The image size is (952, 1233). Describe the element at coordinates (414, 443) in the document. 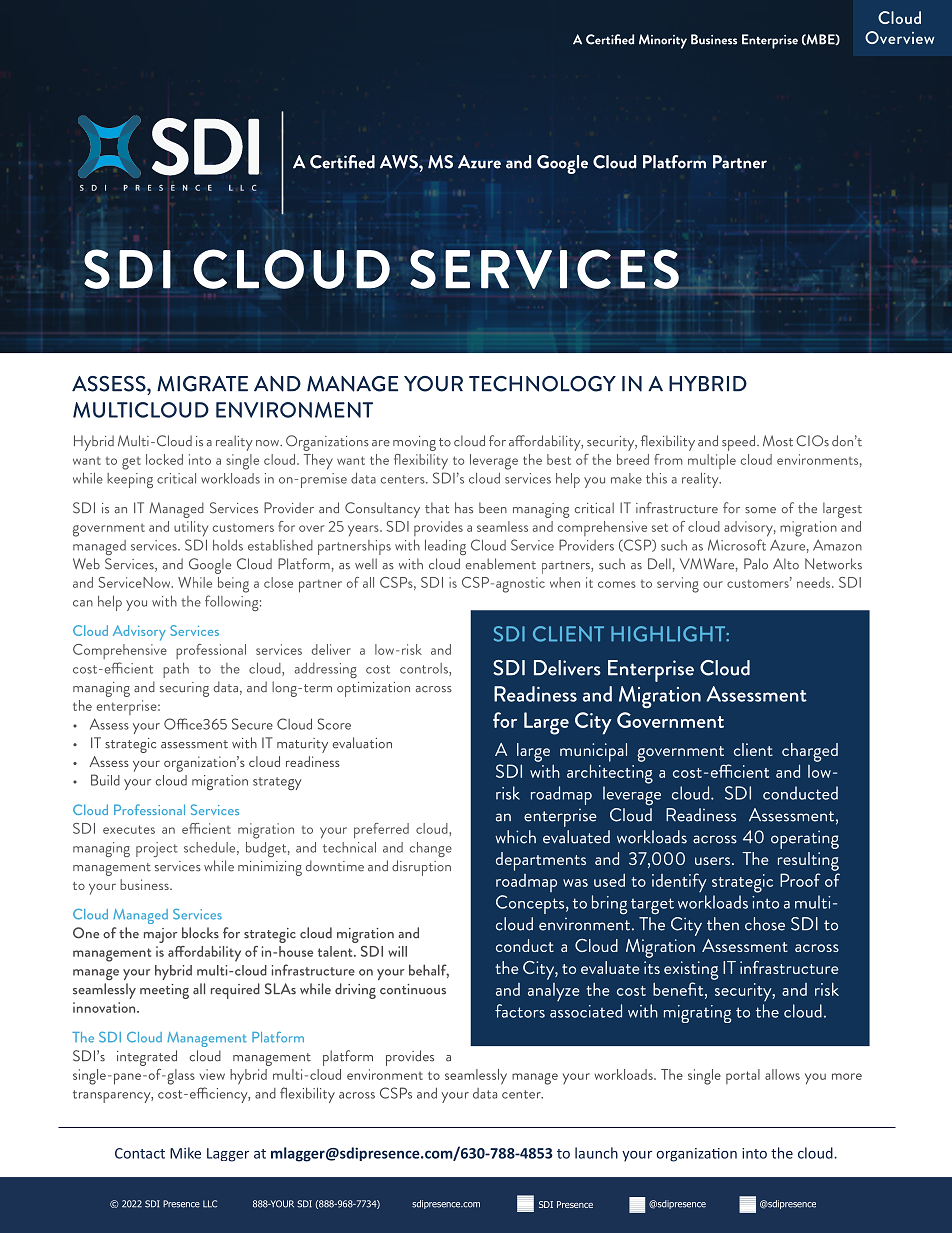

I see `moving` at that location.
